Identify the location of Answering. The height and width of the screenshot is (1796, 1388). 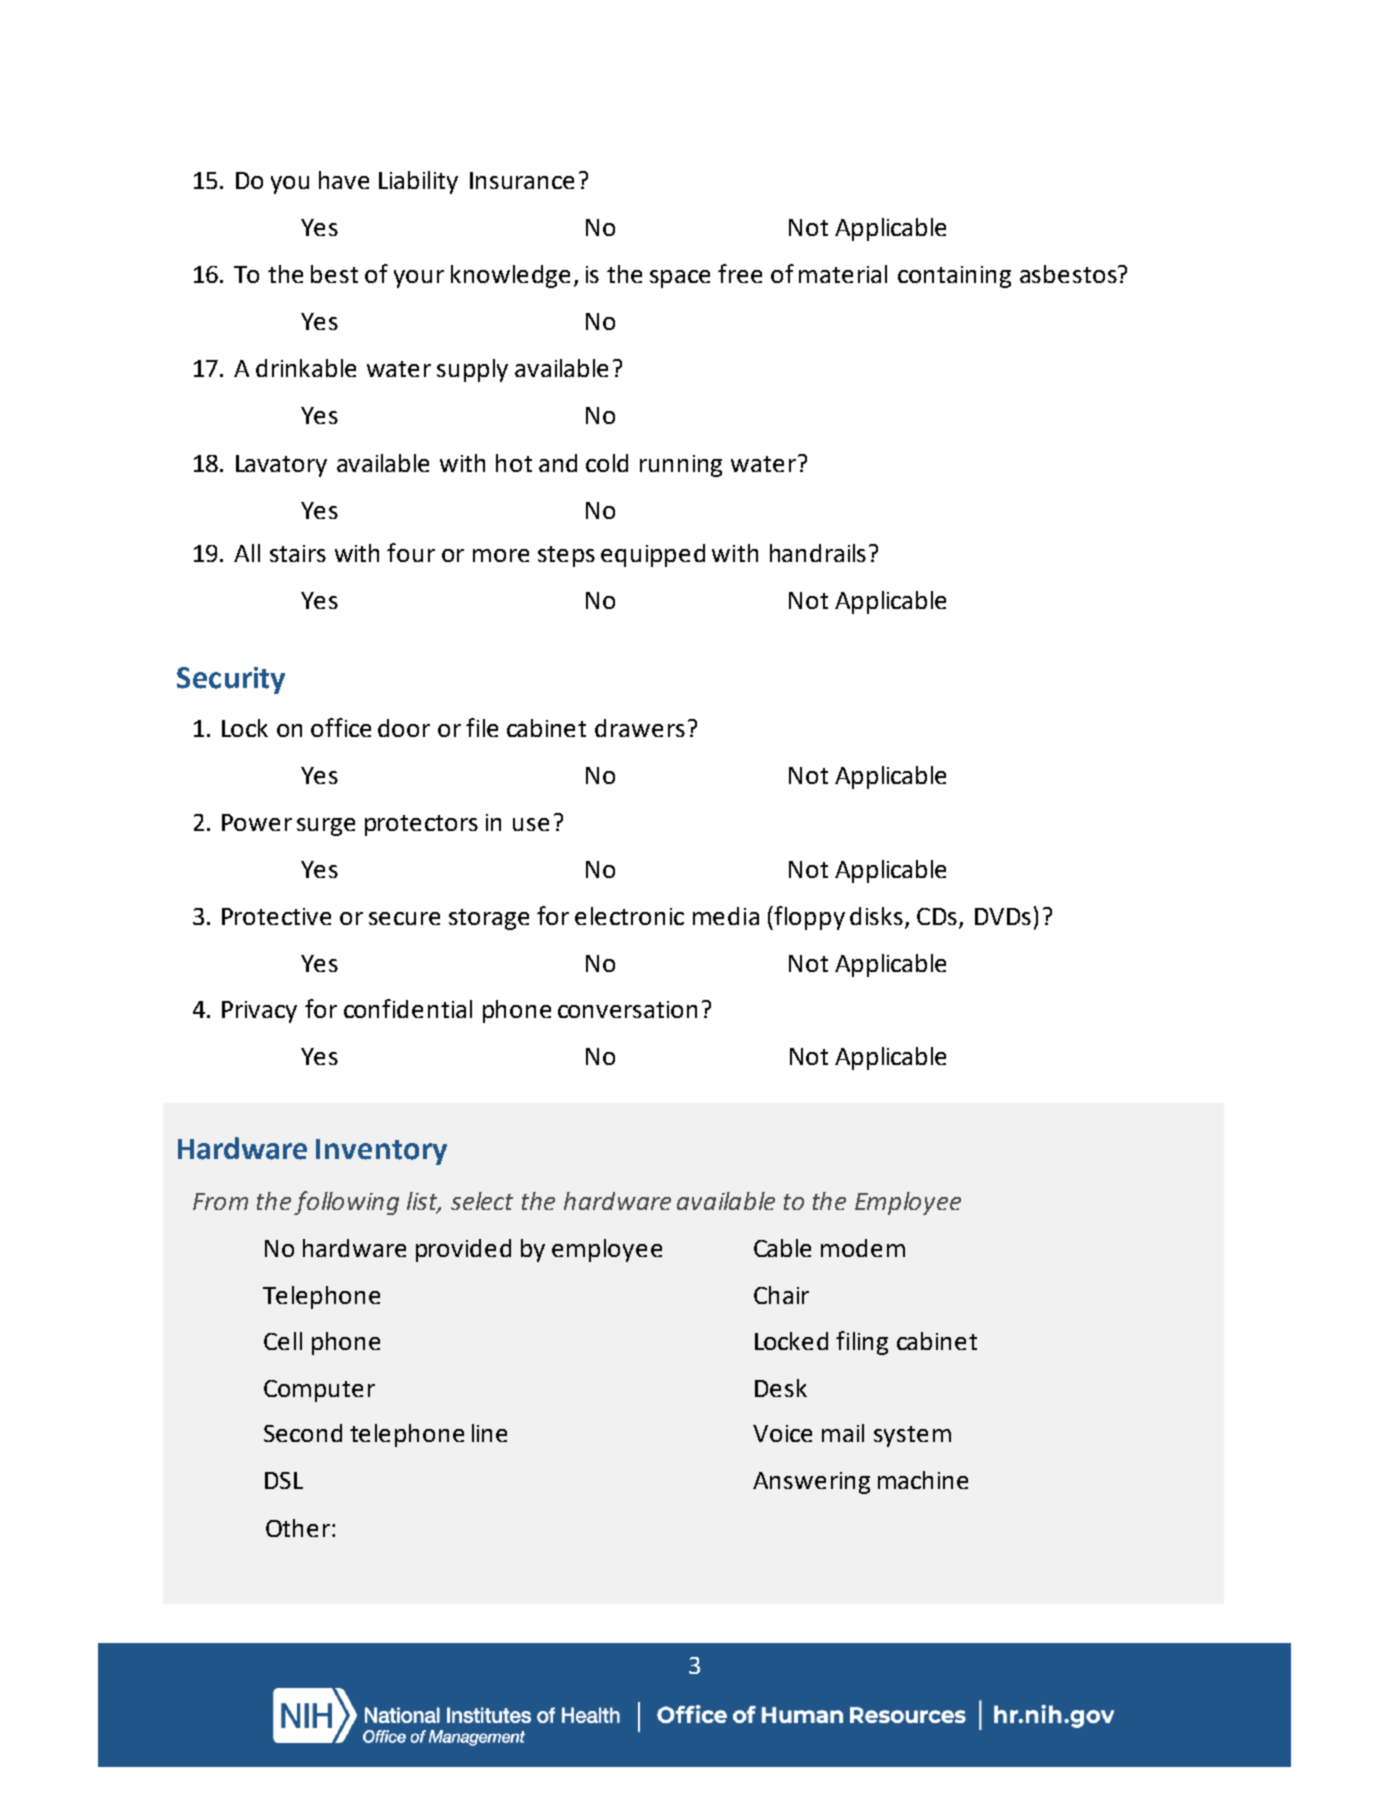
(811, 1483).
